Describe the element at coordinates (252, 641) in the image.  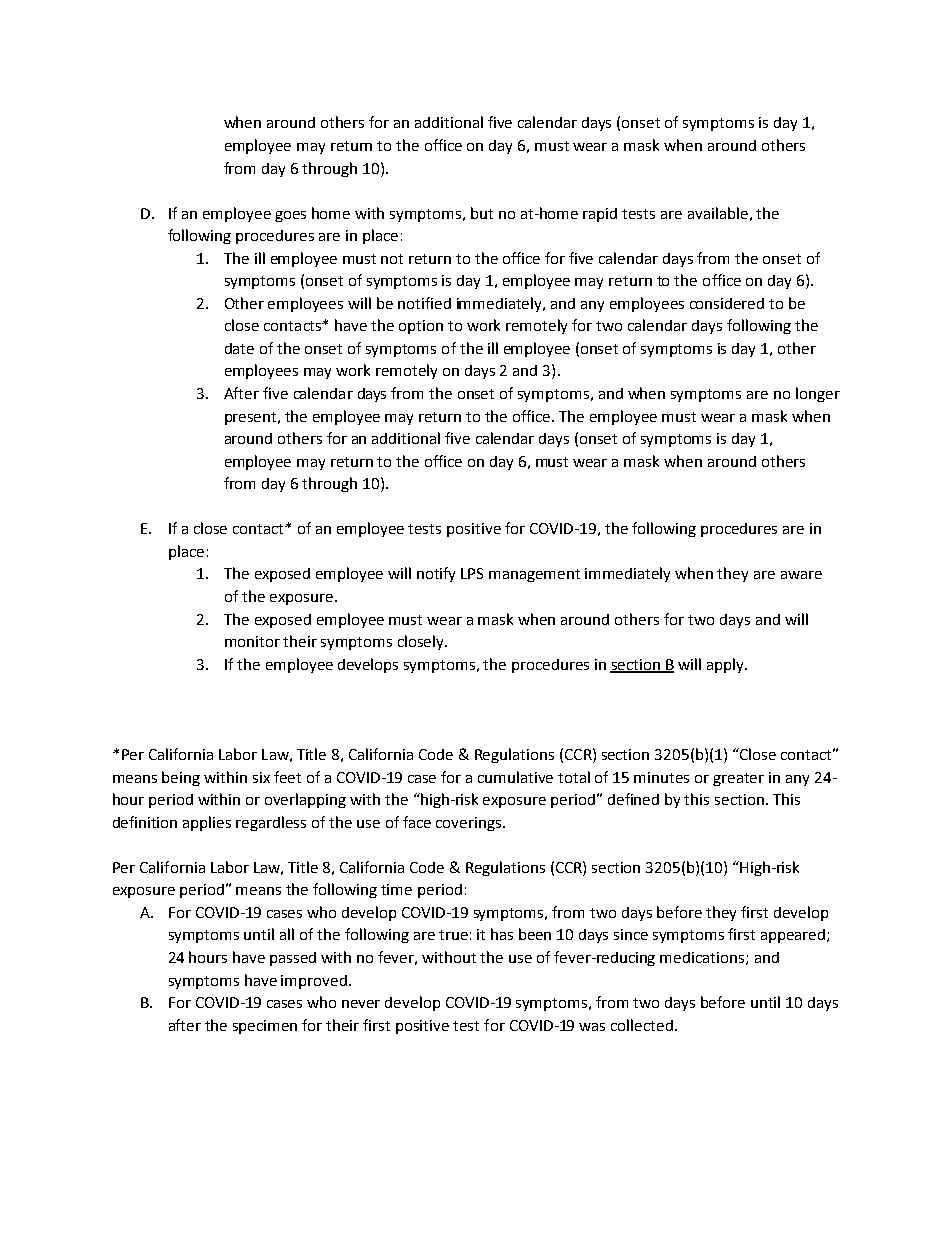
I see `monitor` at that location.
